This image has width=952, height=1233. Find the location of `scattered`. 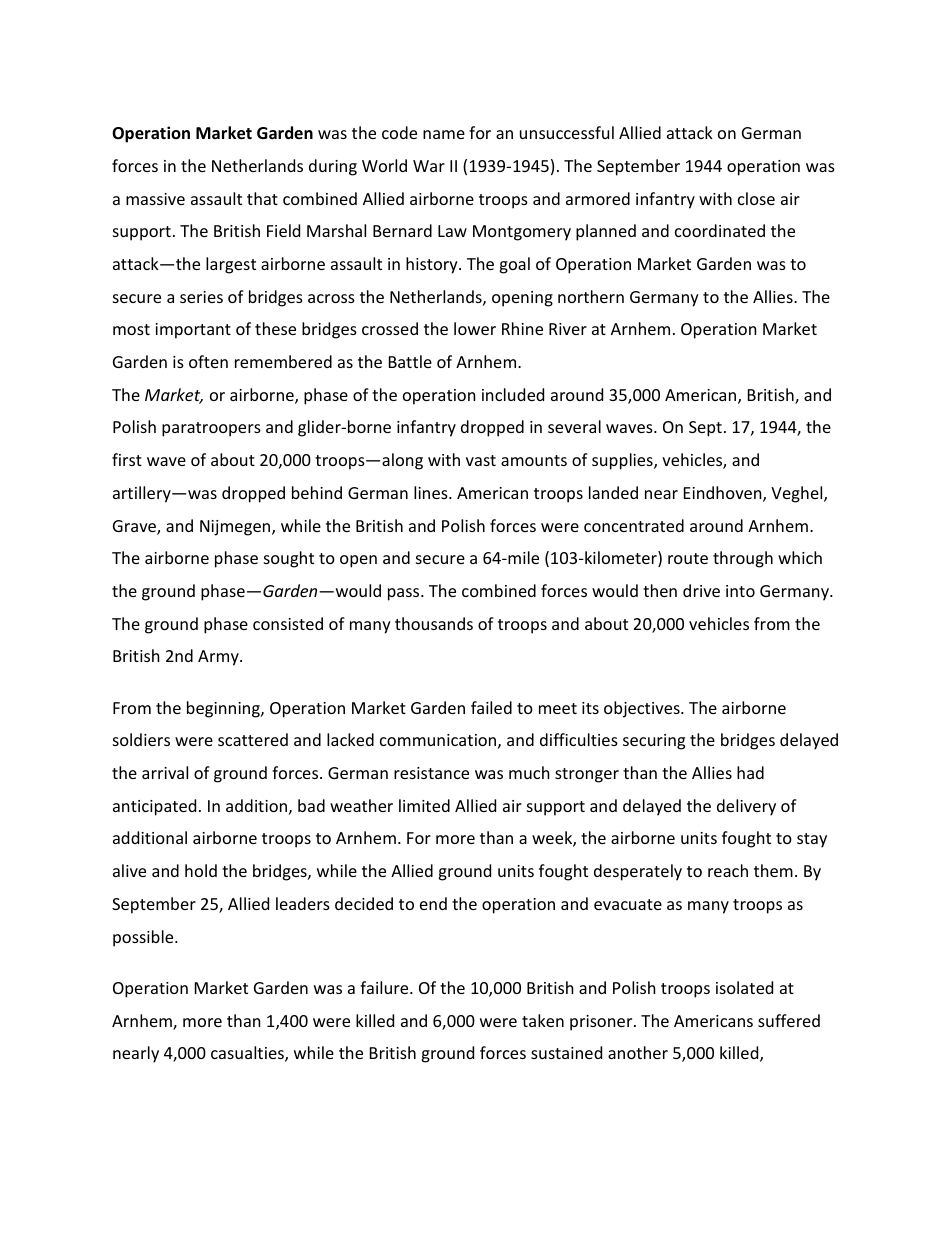

scattered is located at coordinates (253, 739).
